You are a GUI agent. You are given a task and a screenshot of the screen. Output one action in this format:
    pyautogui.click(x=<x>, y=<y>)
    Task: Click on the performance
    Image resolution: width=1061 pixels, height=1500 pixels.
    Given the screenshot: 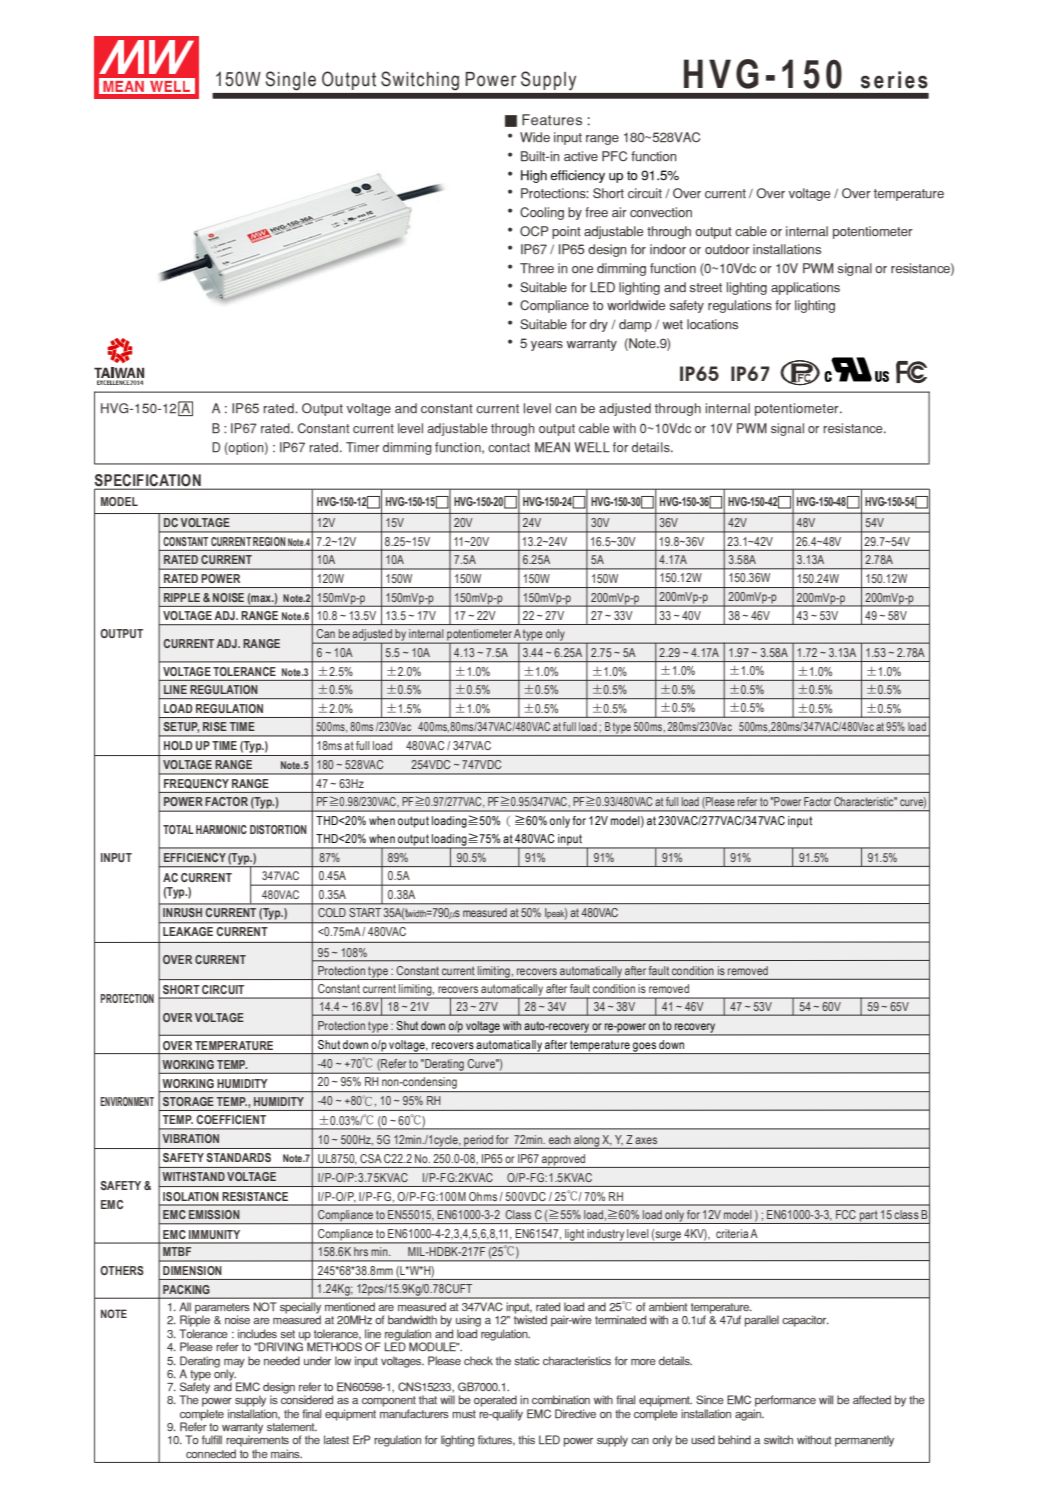 What is the action you would take?
    pyautogui.click(x=785, y=1401)
